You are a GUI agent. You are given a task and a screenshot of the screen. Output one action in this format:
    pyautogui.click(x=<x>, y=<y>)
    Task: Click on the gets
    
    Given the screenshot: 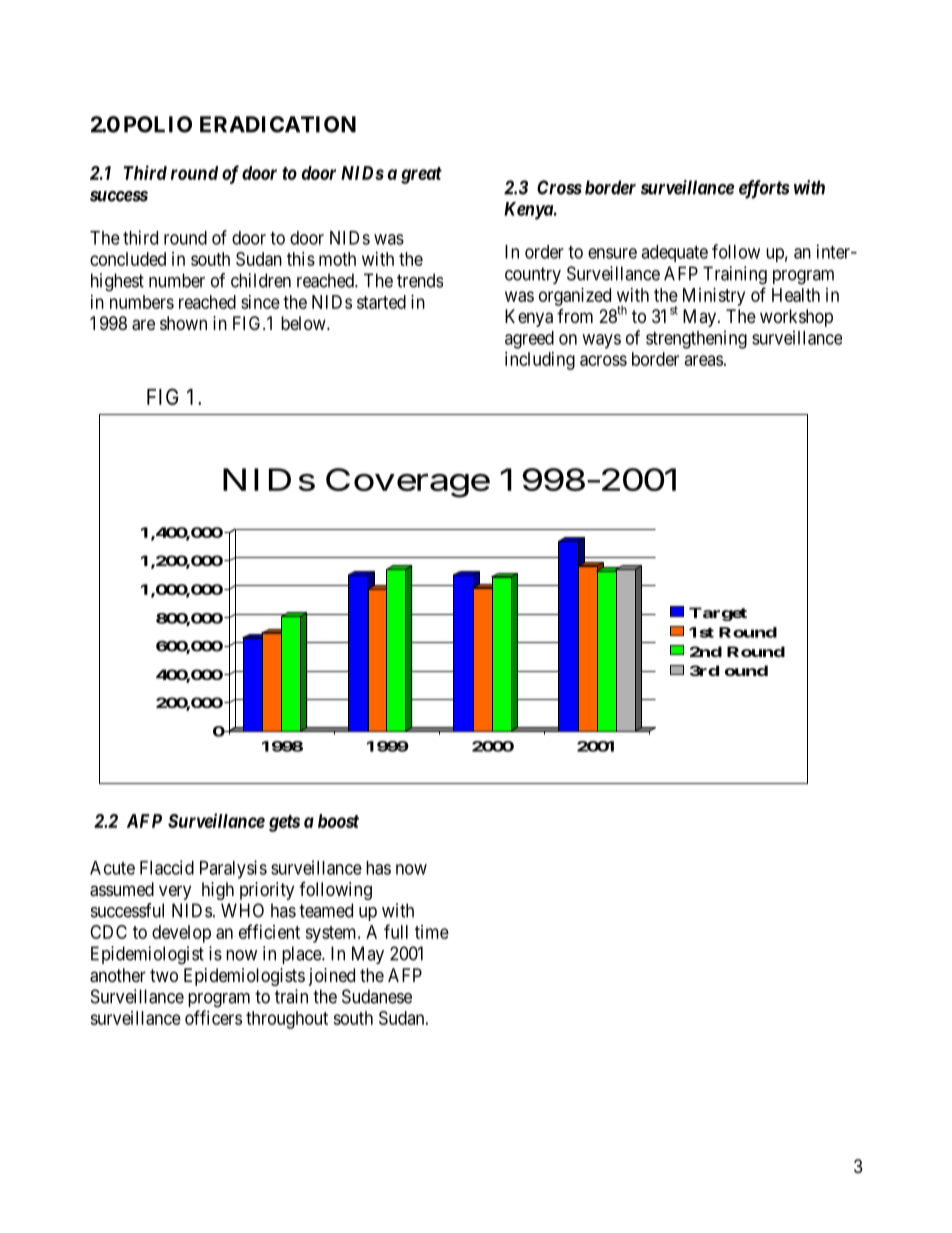 What is the action you would take?
    pyautogui.click(x=284, y=823)
